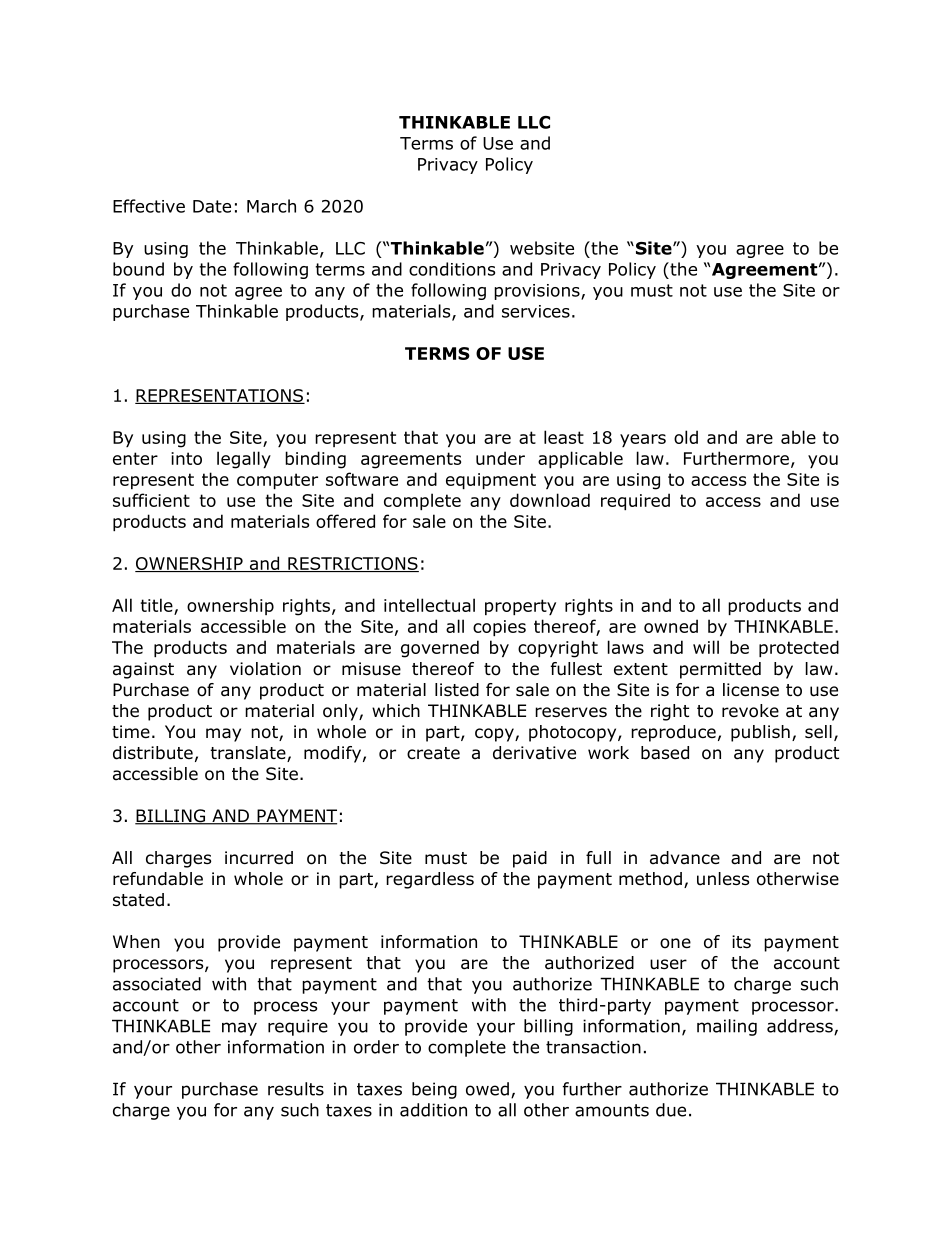  I want to click on sufficient, so click(151, 500).
